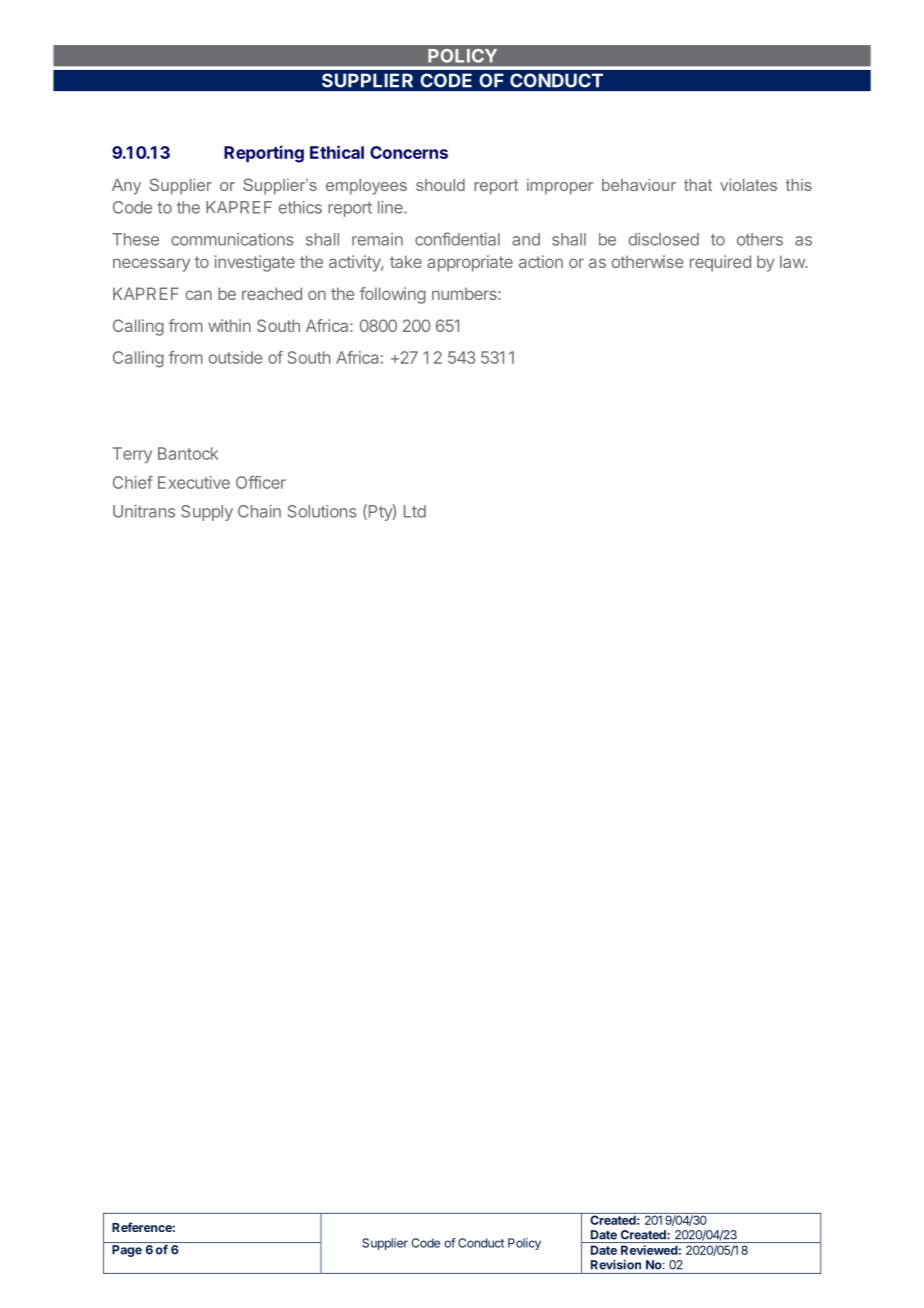 Image resolution: width=924 pixels, height=1308 pixels. I want to click on communications, so click(232, 239).
